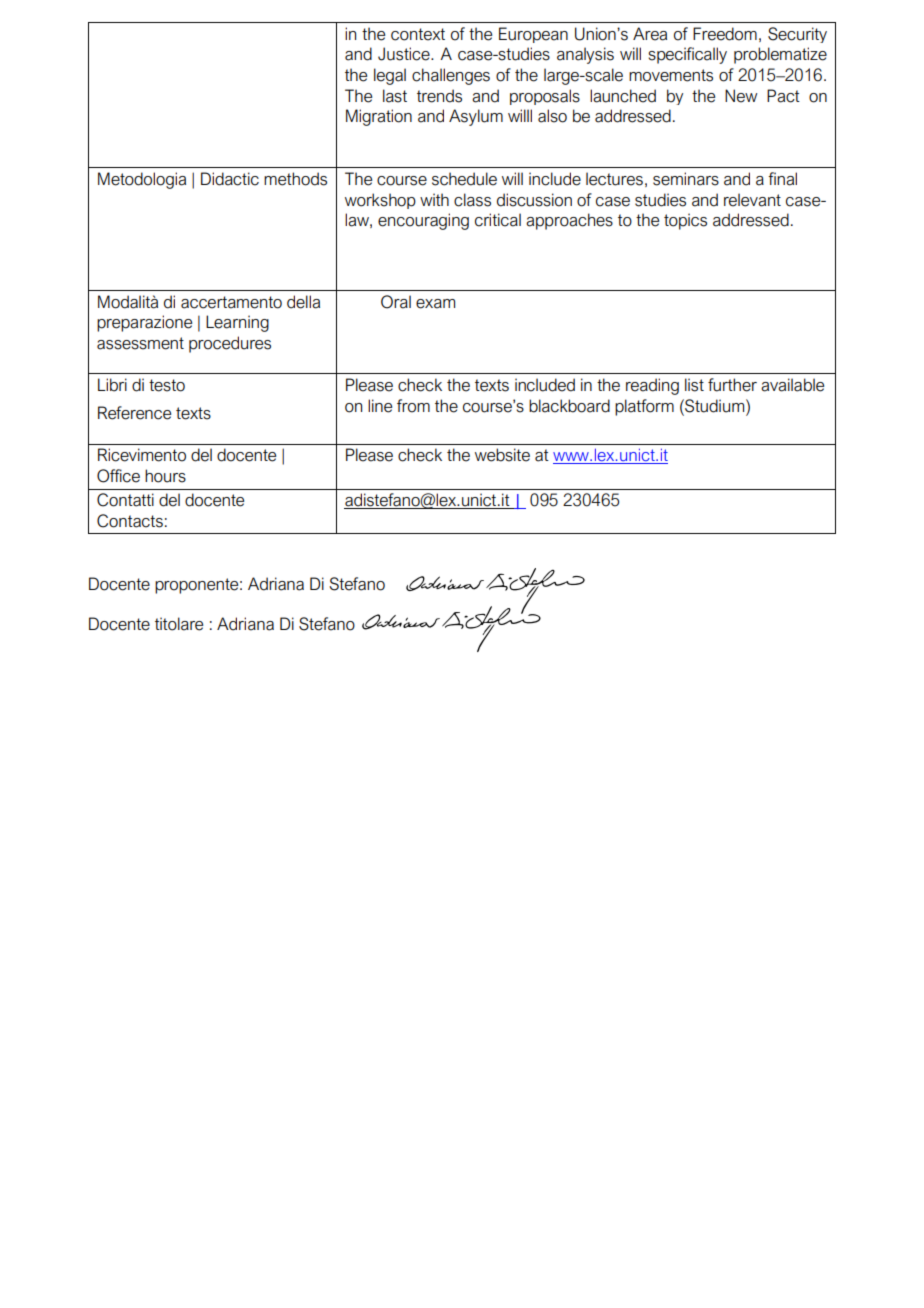 Image resolution: width=924 pixels, height=1308 pixels. I want to click on legal, so click(390, 76).
